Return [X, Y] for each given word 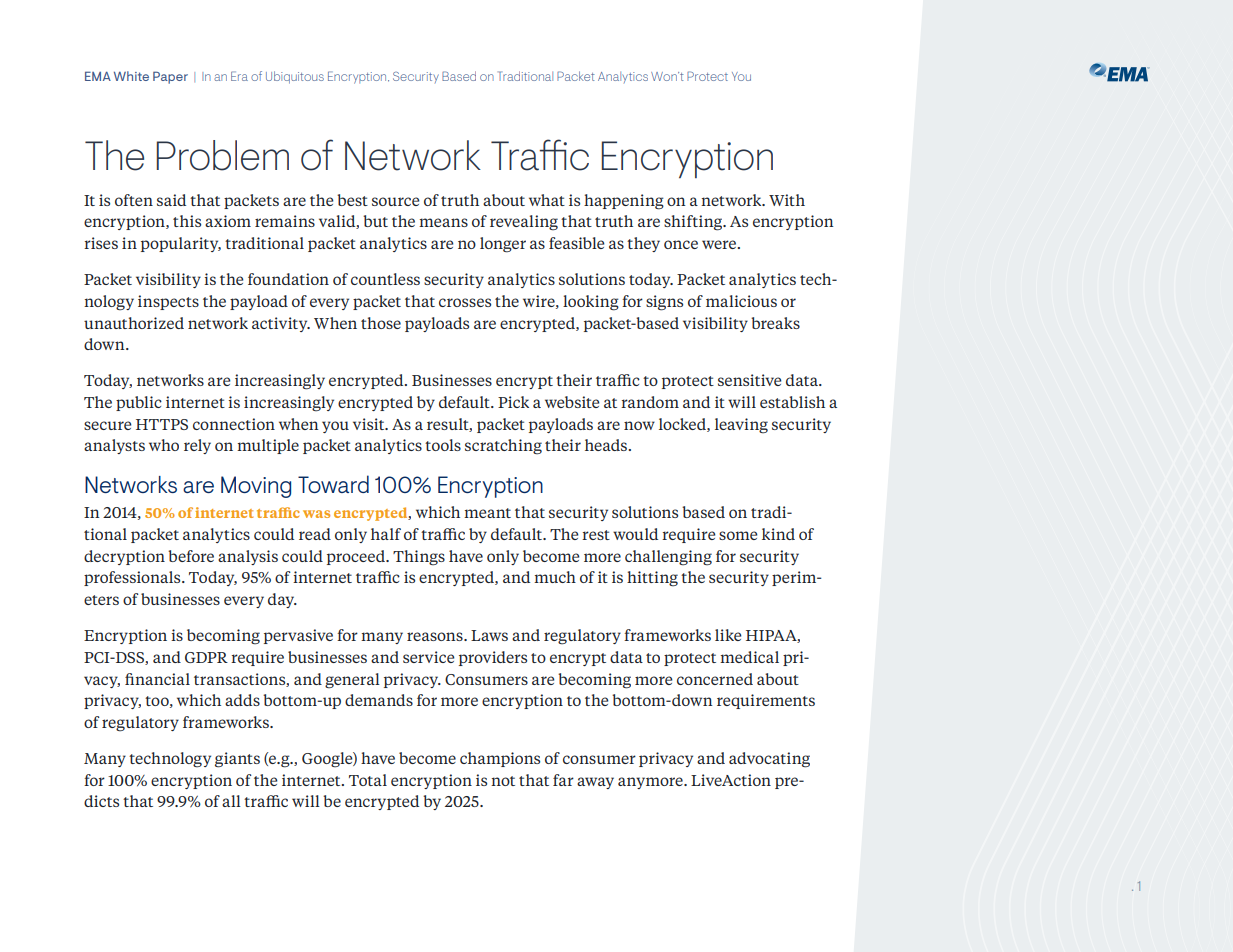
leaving [741, 426]
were [720, 244]
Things [419, 558]
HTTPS [162, 424]
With [787, 200]
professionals [133, 578]
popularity [181, 244]
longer [503, 245]
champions [500, 759]
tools [443, 445]
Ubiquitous [295, 77]
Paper [170, 77]
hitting [652, 579]
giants [237, 760]
